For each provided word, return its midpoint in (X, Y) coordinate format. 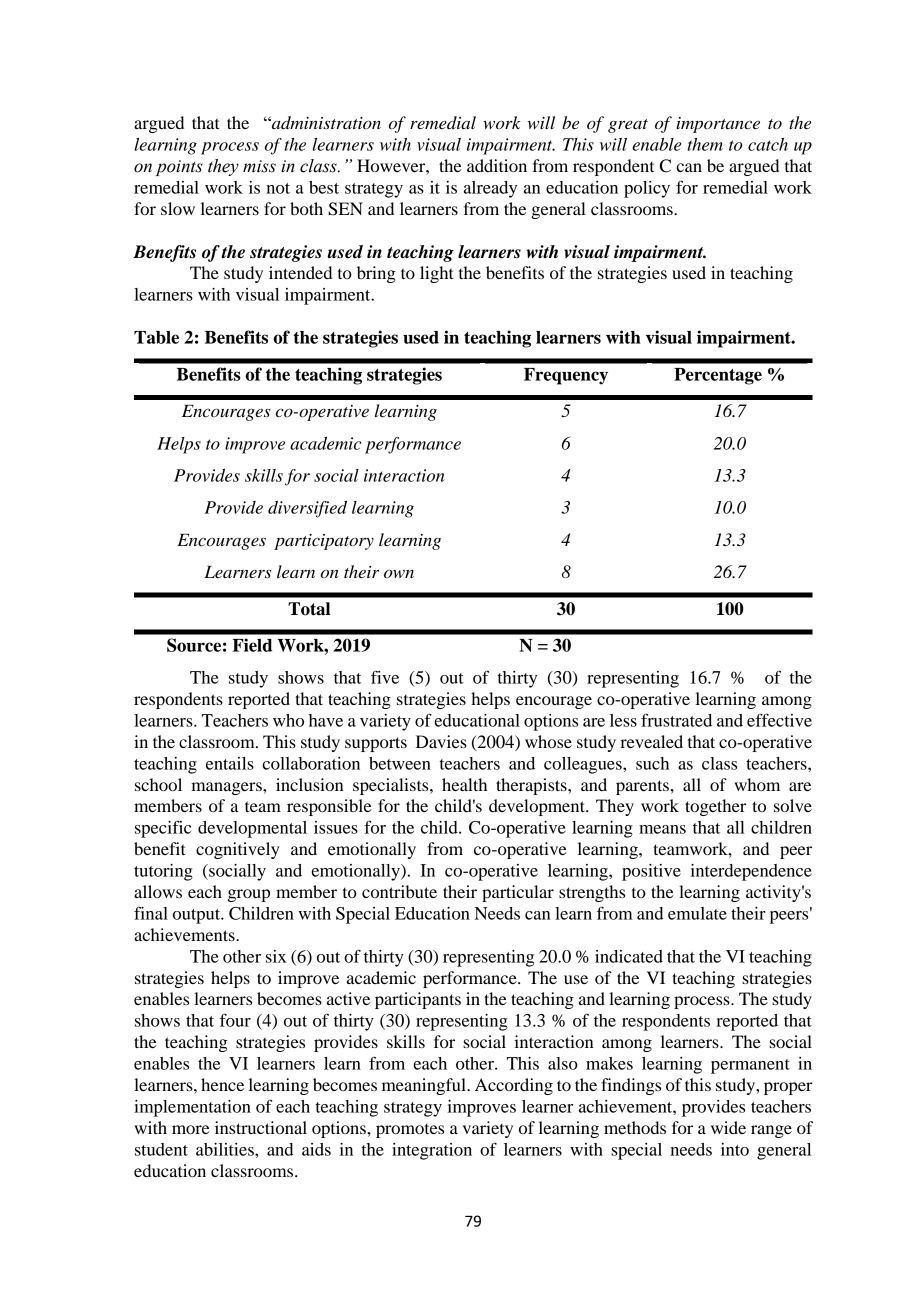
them (705, 144)
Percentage (718, 376)
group (249, 895)
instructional (261, 1127)
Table (156, 337)
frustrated (676, 720)
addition (497, 165)
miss (259, 166)
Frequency (566, 376)
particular (518, 893)
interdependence (751, 872)
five (385, 677)
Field (252, 645)
